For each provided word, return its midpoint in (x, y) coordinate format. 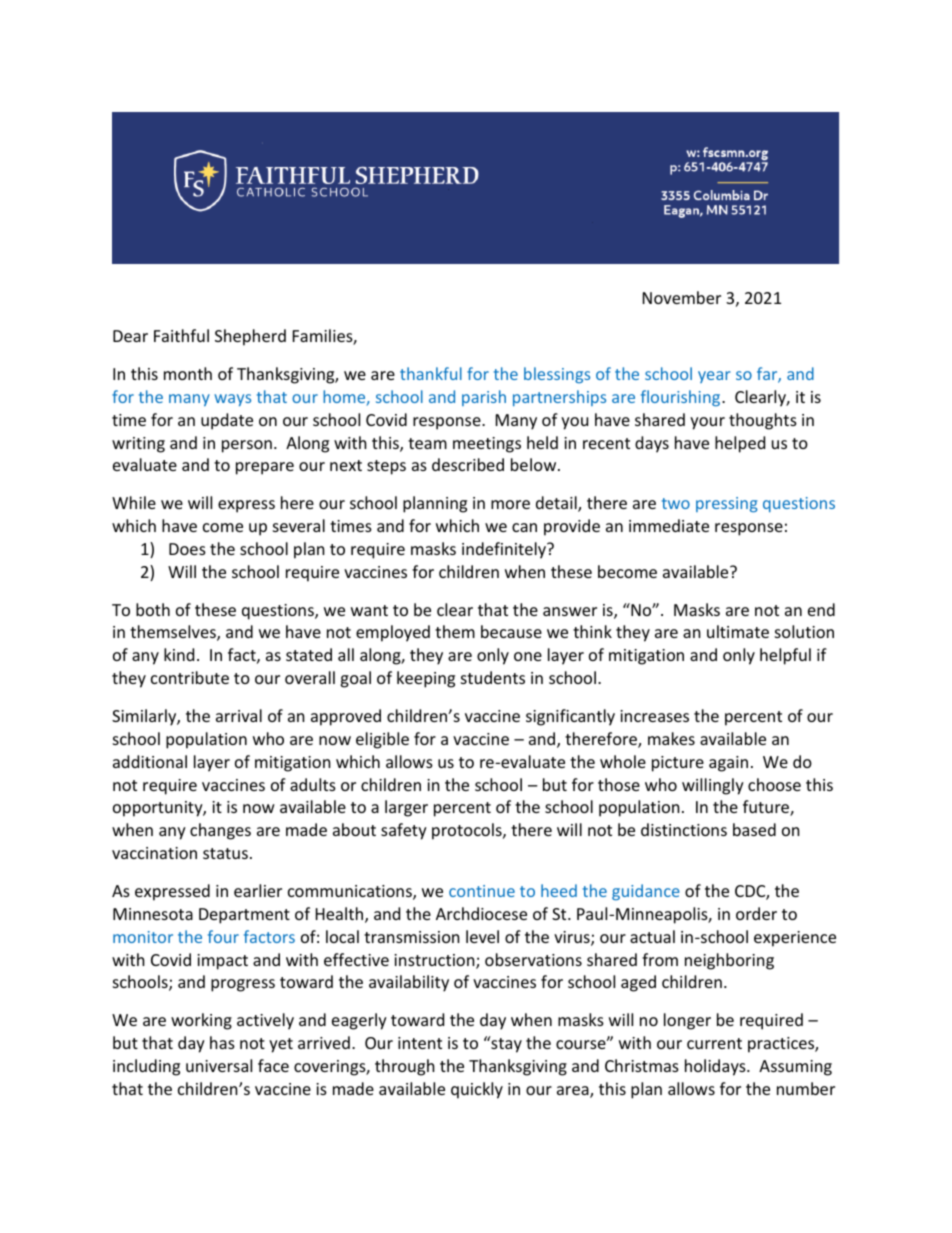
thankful (431, 373)
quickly (477, 1090)
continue (482, 891)
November (682, 297)
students (493, 677)
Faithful (181, 335)
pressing (727, 505)
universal (219, 1065)
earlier (258, 890)
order (756, 913)
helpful (785, 656)
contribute (190, 677)
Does (187, 549)
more (510, 504)
